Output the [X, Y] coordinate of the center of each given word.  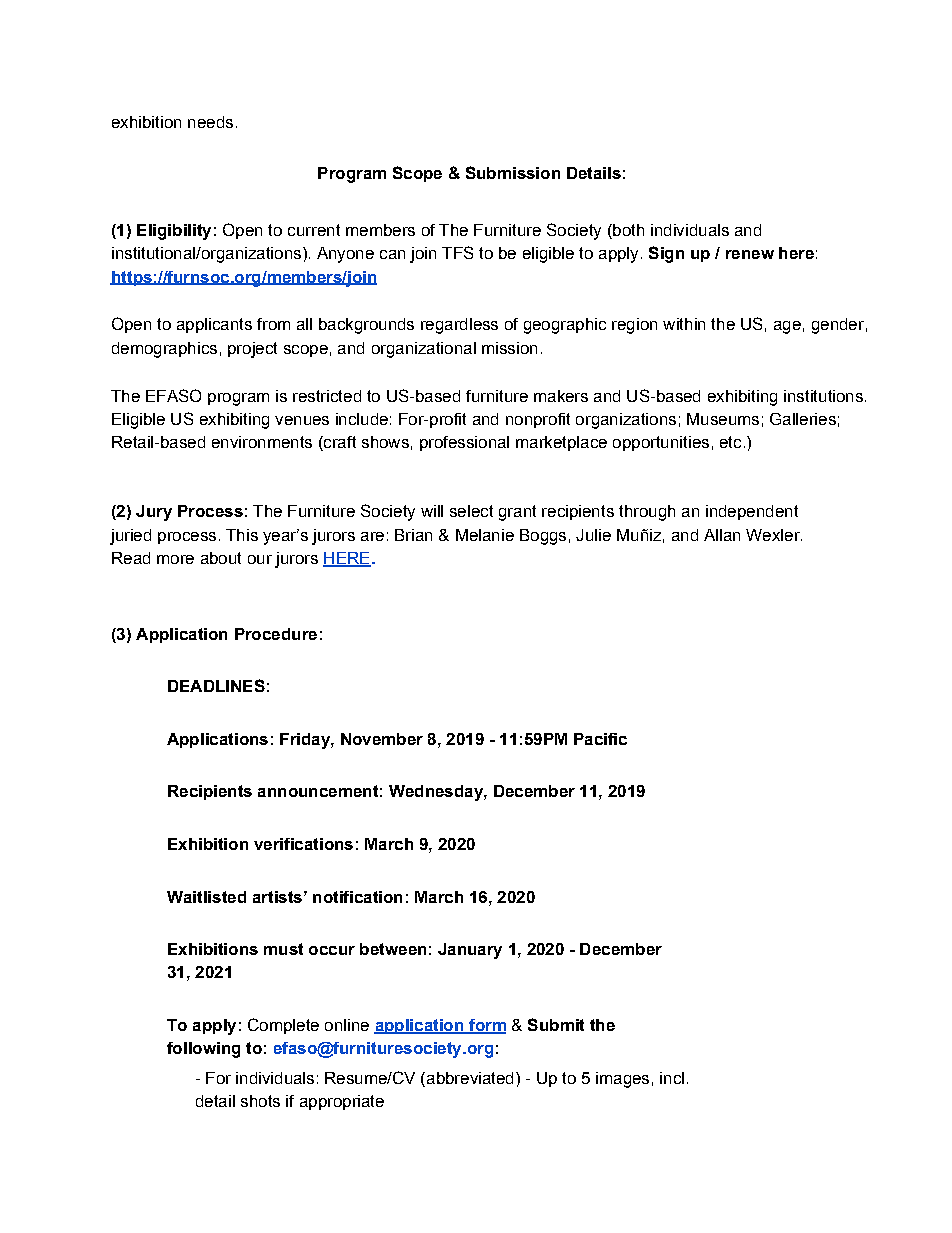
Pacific [600, 739]
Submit [556, 1024]
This [242, 535]
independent [752, 512]
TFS [457, 252]
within [684, 324]
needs [210, 122]
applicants [214, 325]
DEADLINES [216, 685]
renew [750, 254]
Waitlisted [206, 897]
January [470, 951]
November [382, 739]
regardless [459, 326]
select [471, 511]
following [203, 1050]
